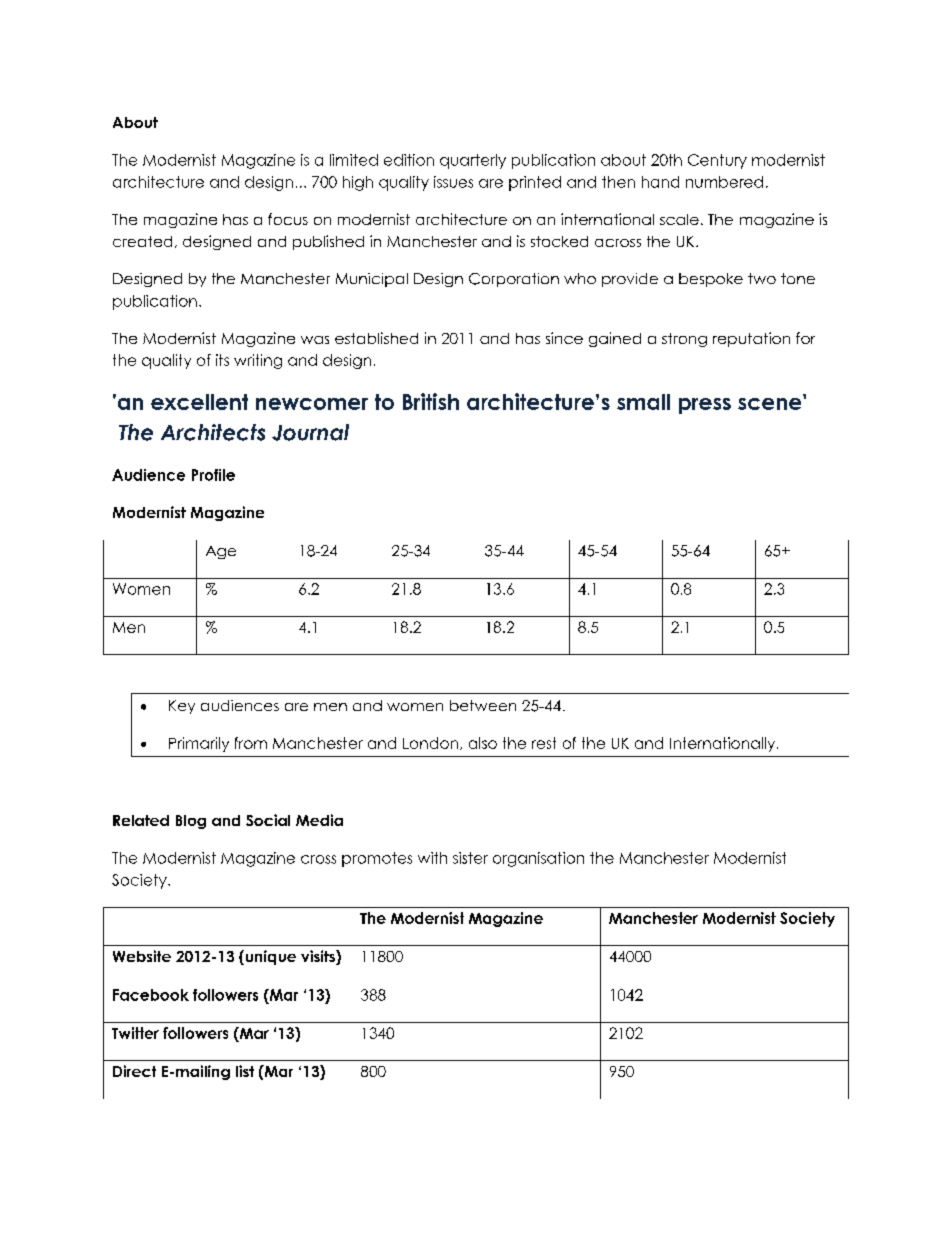 The image size is (952, 1233). Describe the element at coordinates (288, 219) in the document. I see `focus` at that location.
